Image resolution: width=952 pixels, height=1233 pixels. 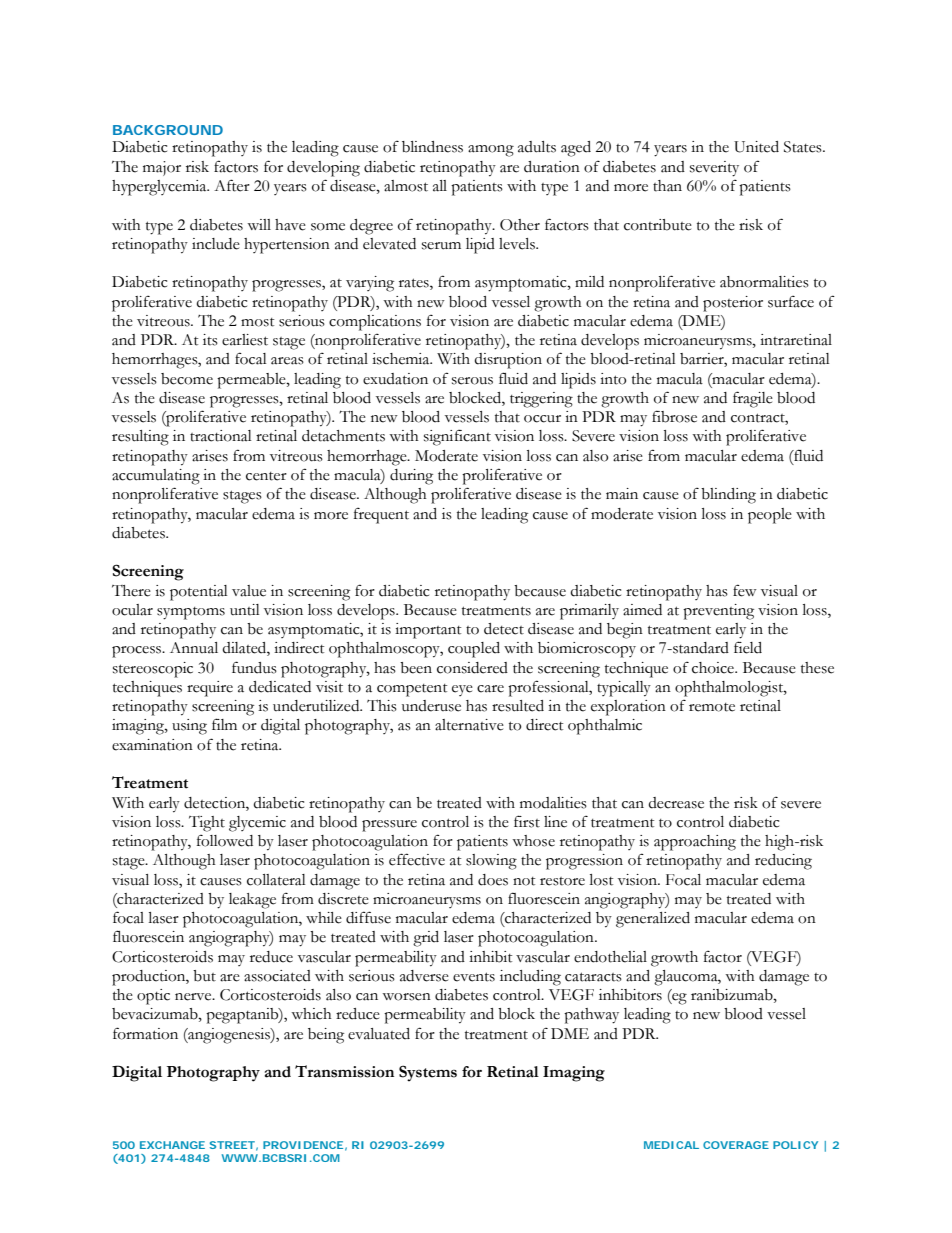 I want to click on STREET, so click(x=232, y=1145).
